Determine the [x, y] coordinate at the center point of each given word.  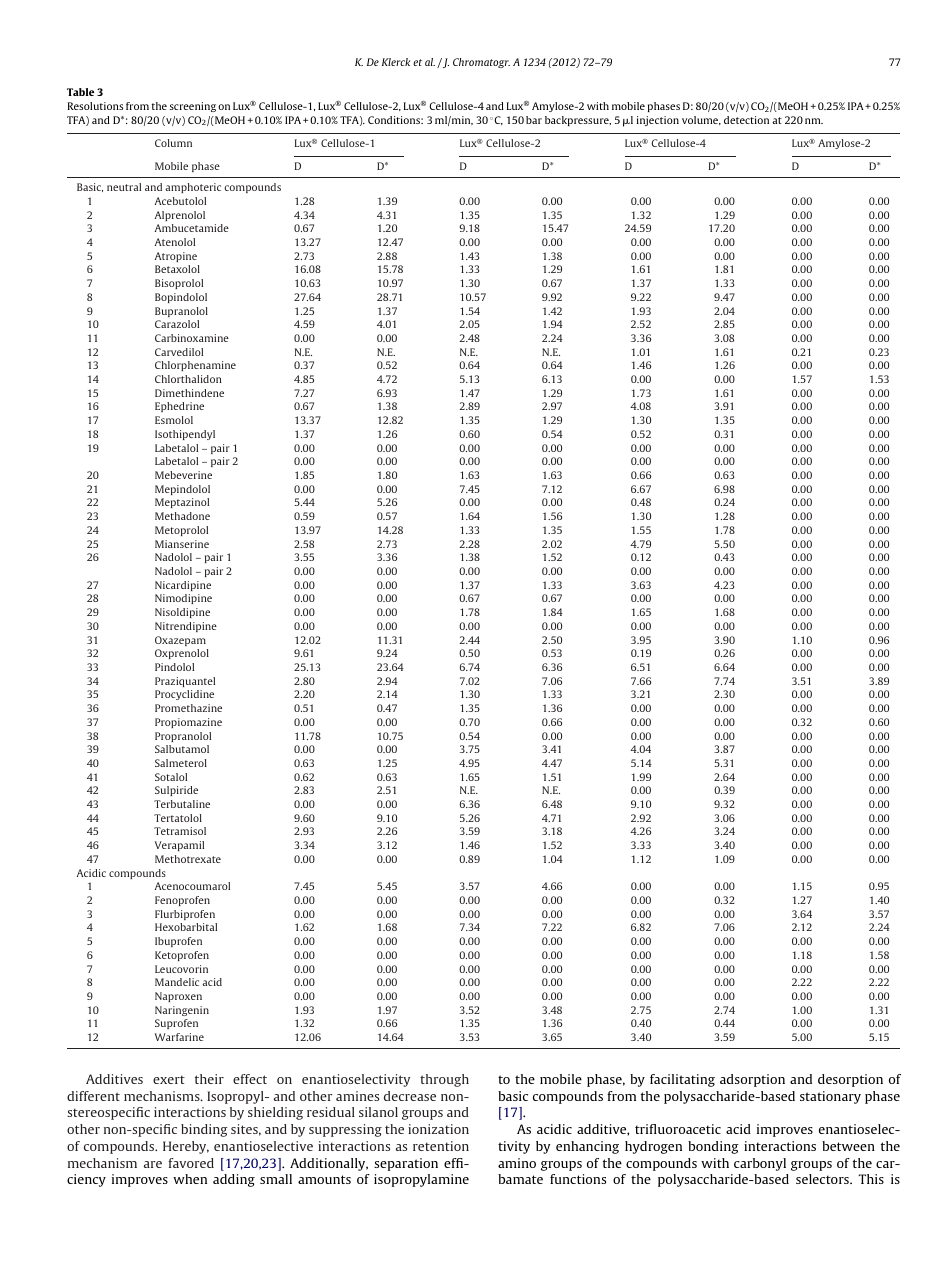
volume [701, 120]
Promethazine [188, 708]
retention [441, 1146]
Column [173, 143]
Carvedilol [179, 352]
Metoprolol [181, 531]
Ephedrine [179, 407]
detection [746, 120]
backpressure [578, 121]
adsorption [752, 1080]
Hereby [186, 1147]
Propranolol [183, 737]
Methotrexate [188, 859]
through [444, 1080]
